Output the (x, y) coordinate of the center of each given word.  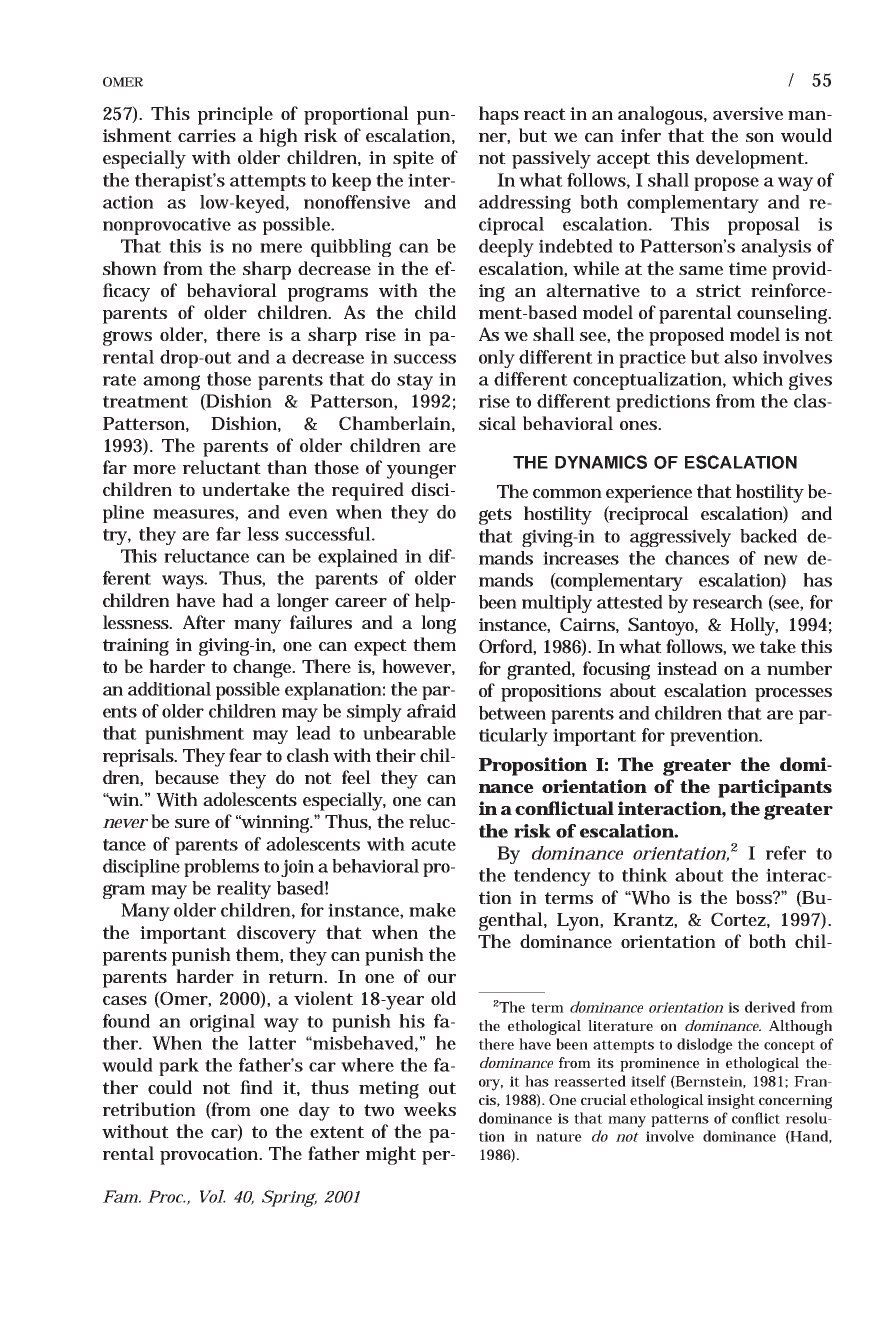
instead (687, 668)
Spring (289, 1198)
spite (413, 160)
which (757, 379)
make (432, 910)
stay (415, 382)
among (171, 382)
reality (244, 890)
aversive (748, 113)
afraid (431, 711)
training (136, 647)
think (645, 875)
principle (235, 115)
